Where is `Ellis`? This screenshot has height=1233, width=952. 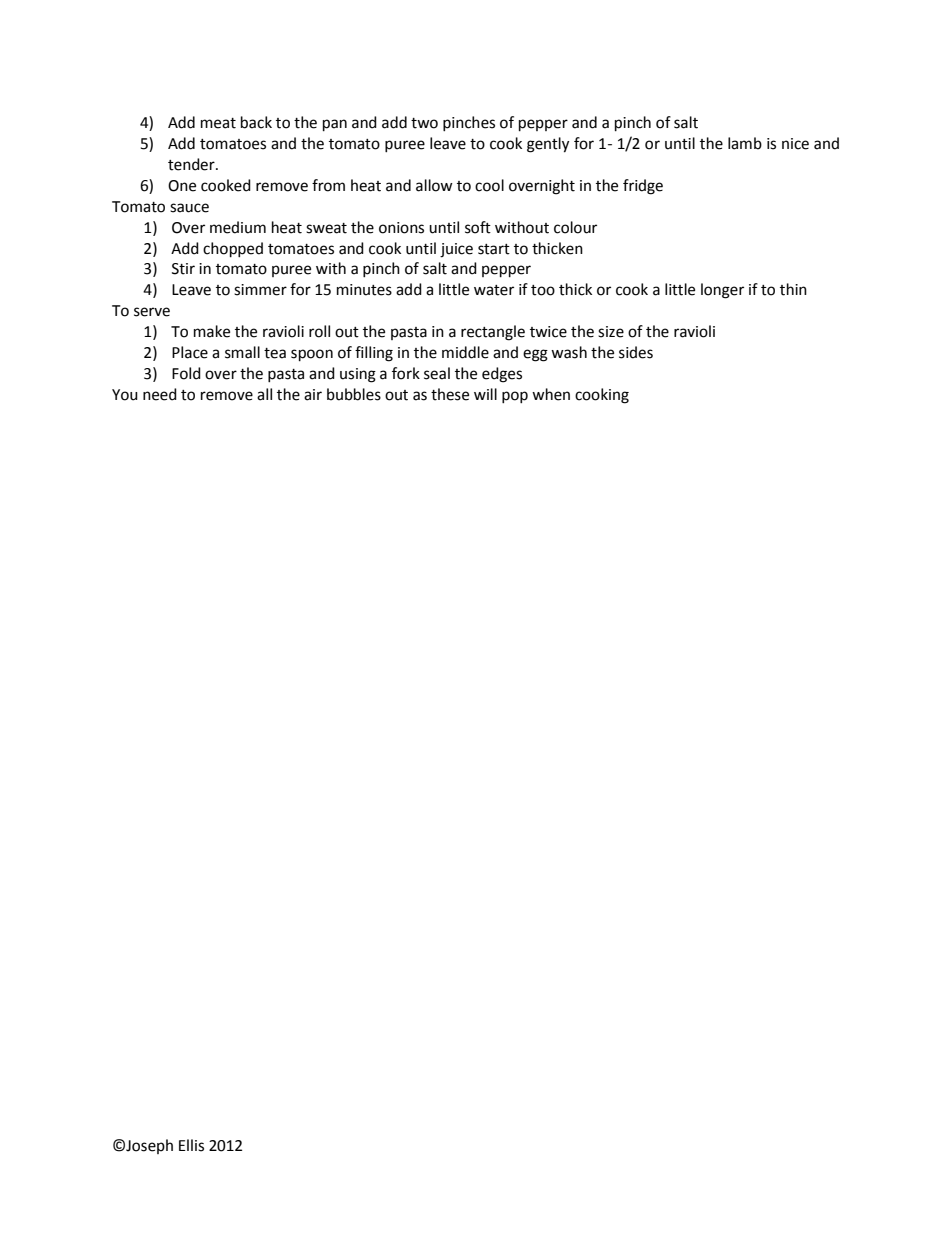 Ellis is located at coordinates (191, 1145).
